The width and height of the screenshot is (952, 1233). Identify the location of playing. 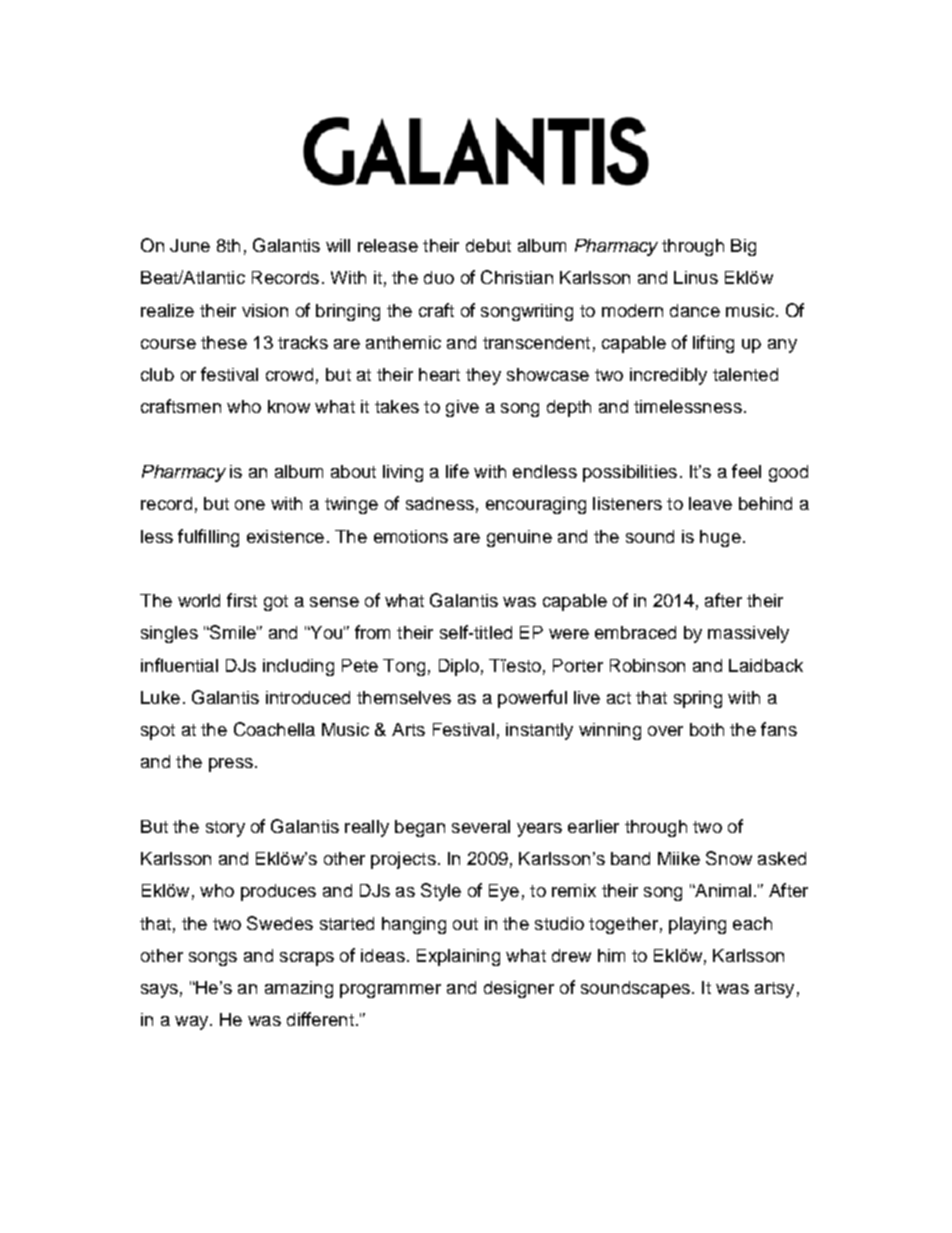
(697, 925).
